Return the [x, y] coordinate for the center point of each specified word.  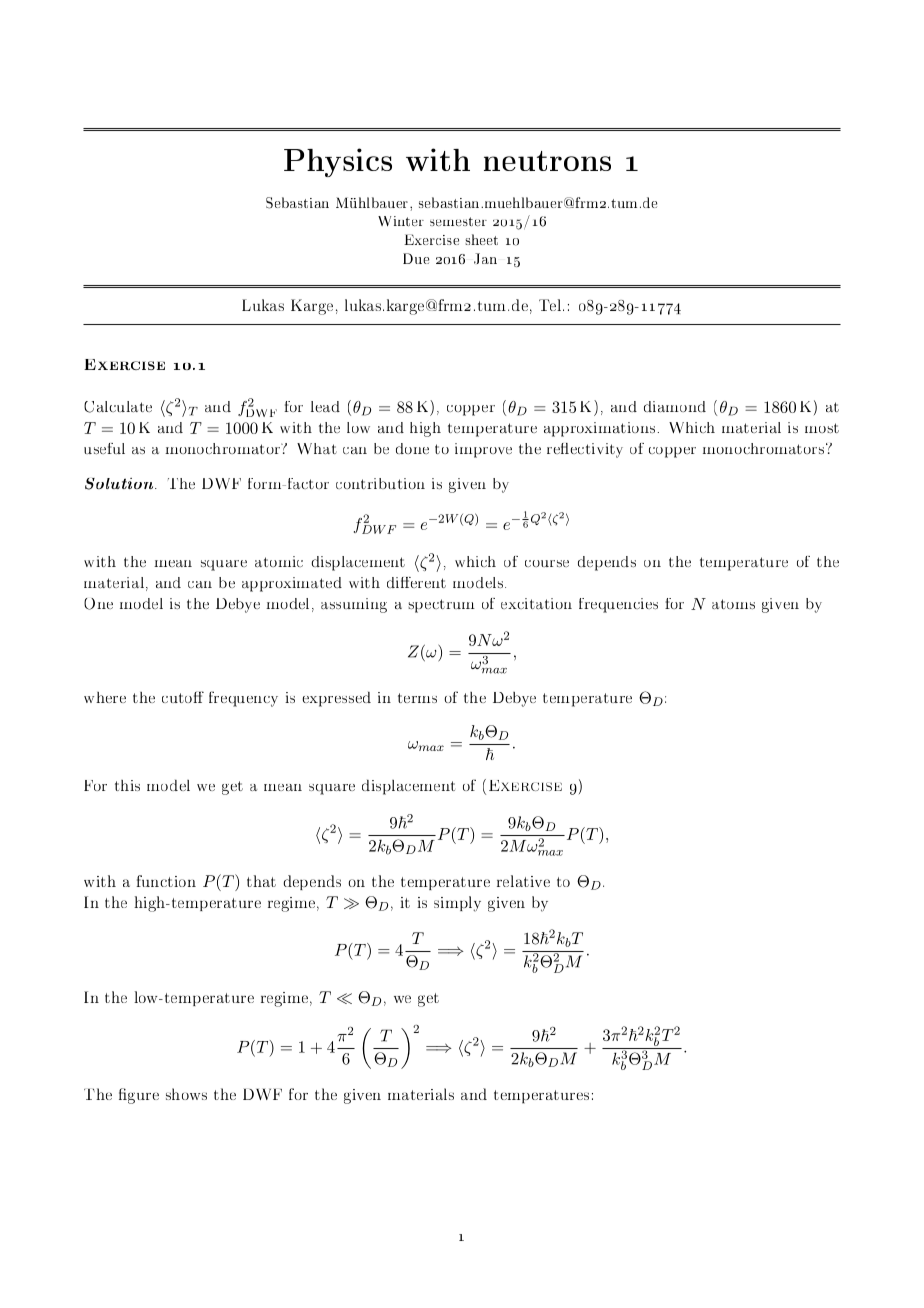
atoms [733, 604]
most [822, 428]
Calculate [118, 407]
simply [457, 904]
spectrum [441, 606]
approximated [292, 584]
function [166, 881]
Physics [338, 162]
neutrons [547, 161]
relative [523, 881]
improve [483, 450]
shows [186, 1094]
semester [458, 221]
